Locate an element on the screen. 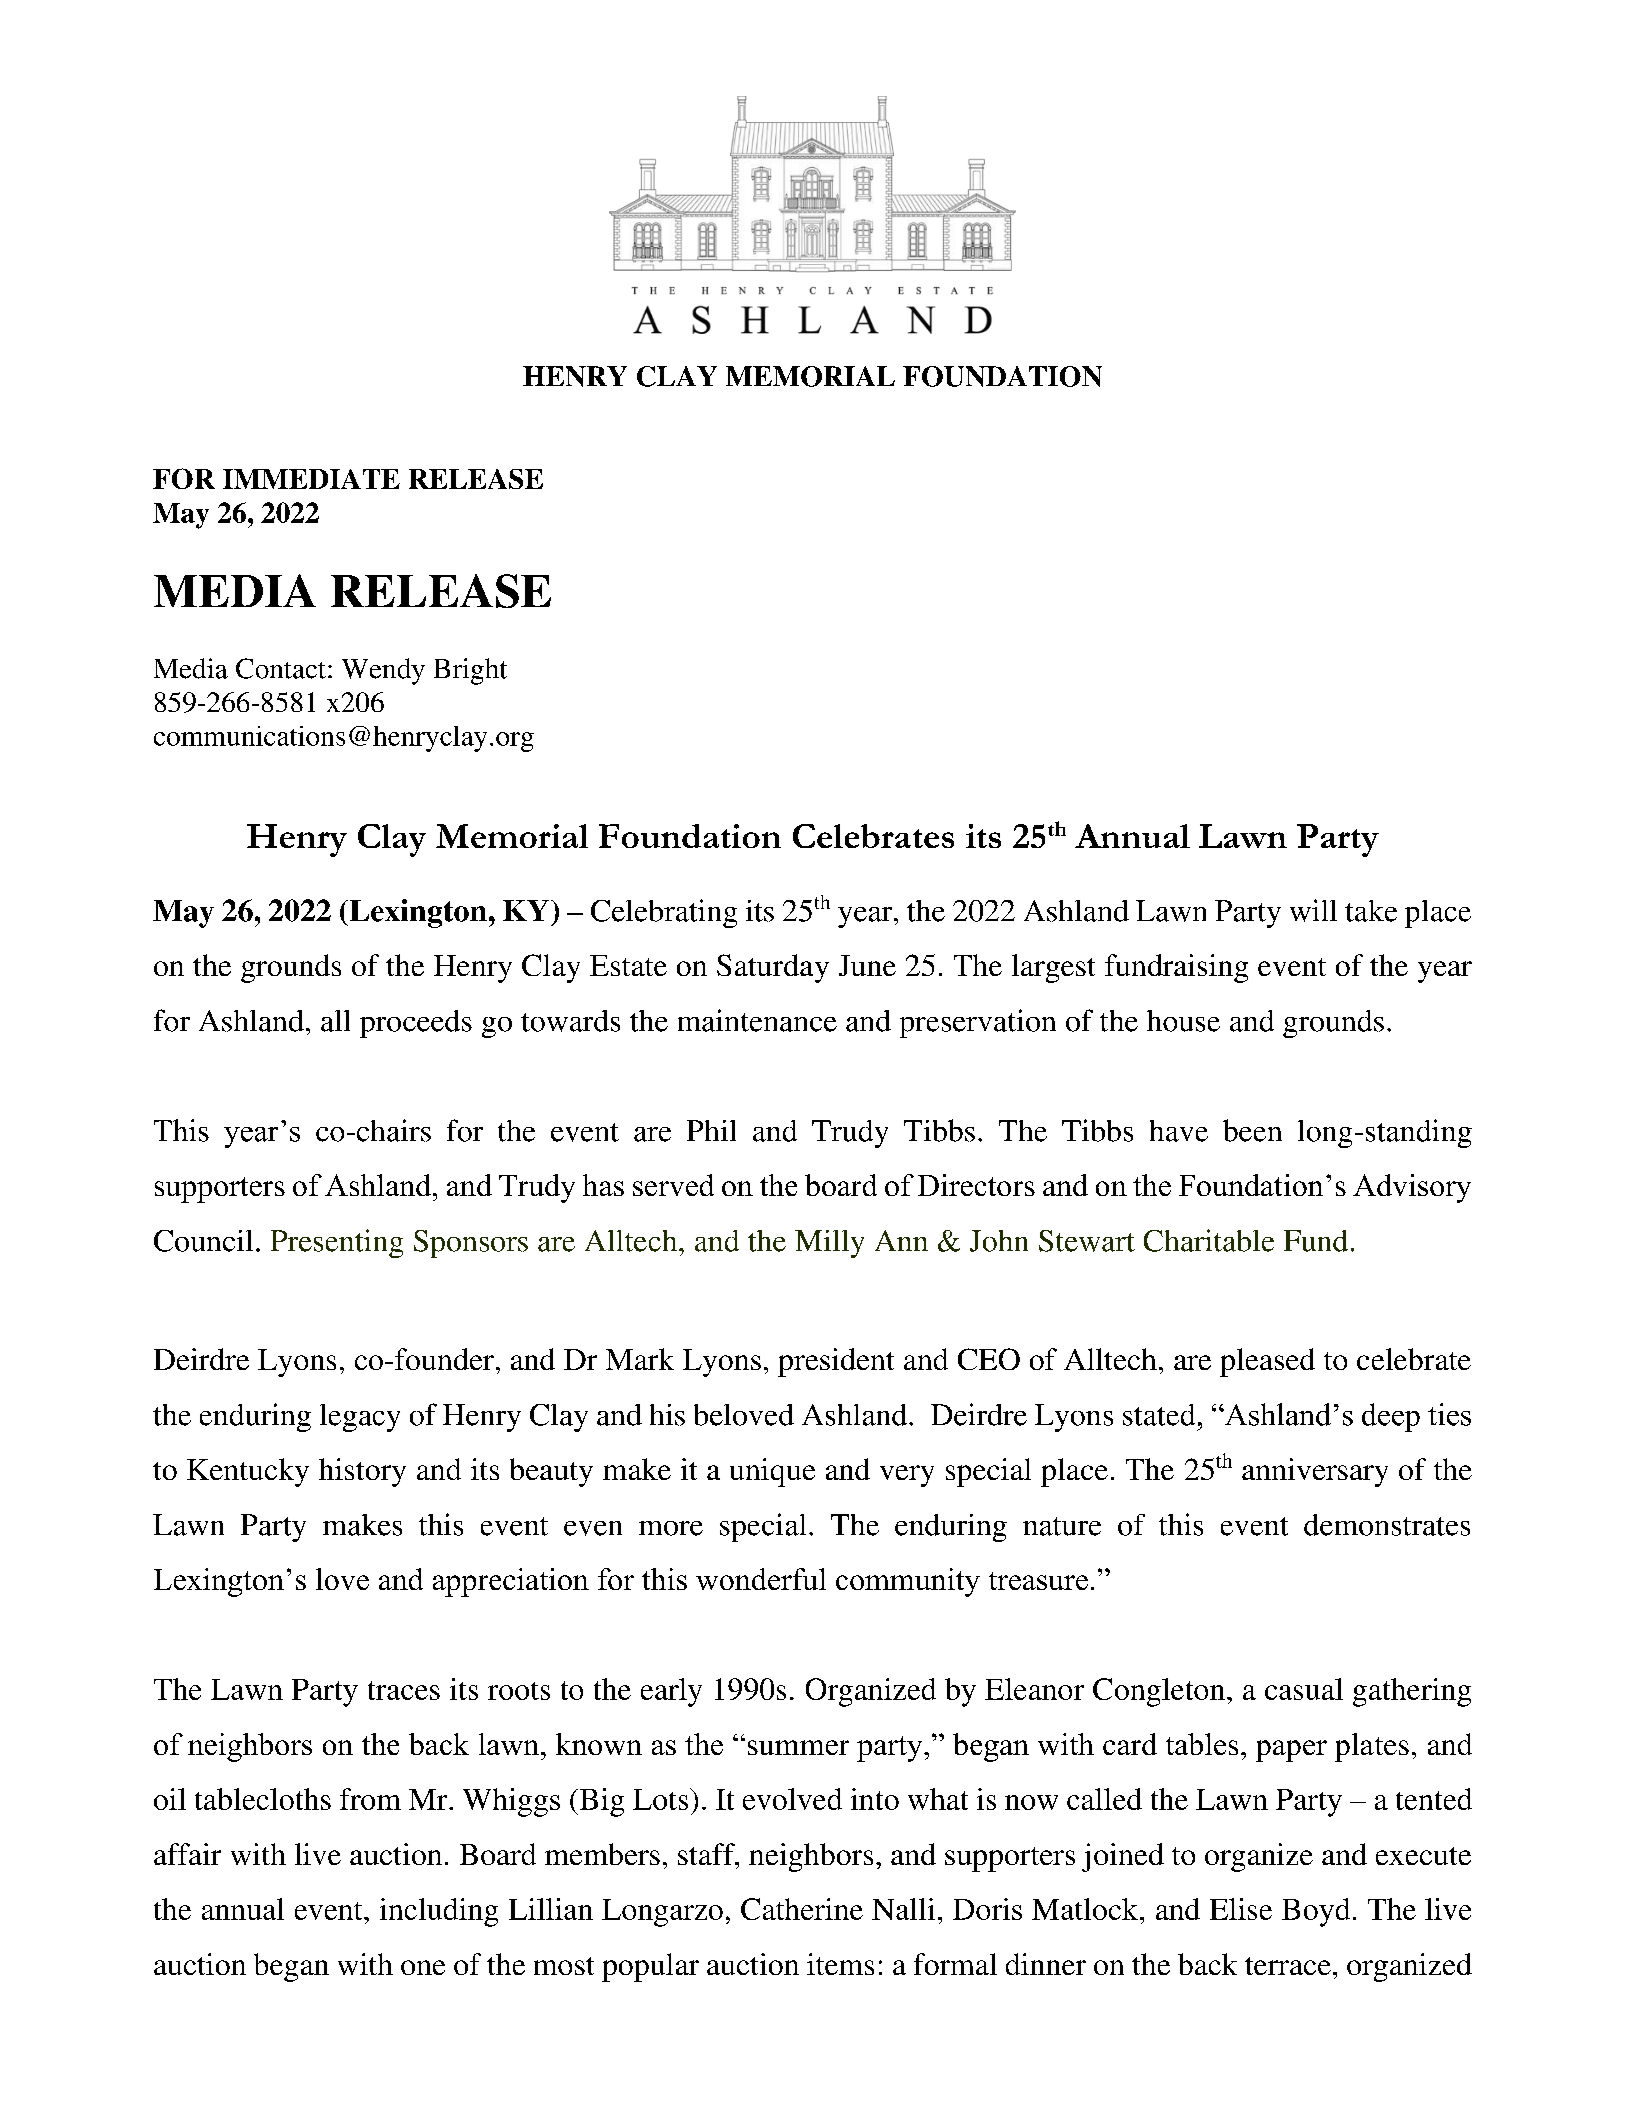 Image resolution: width=1625 pixels, height=2103 pixels. Presenting is located at coordinates (337, 1243).
